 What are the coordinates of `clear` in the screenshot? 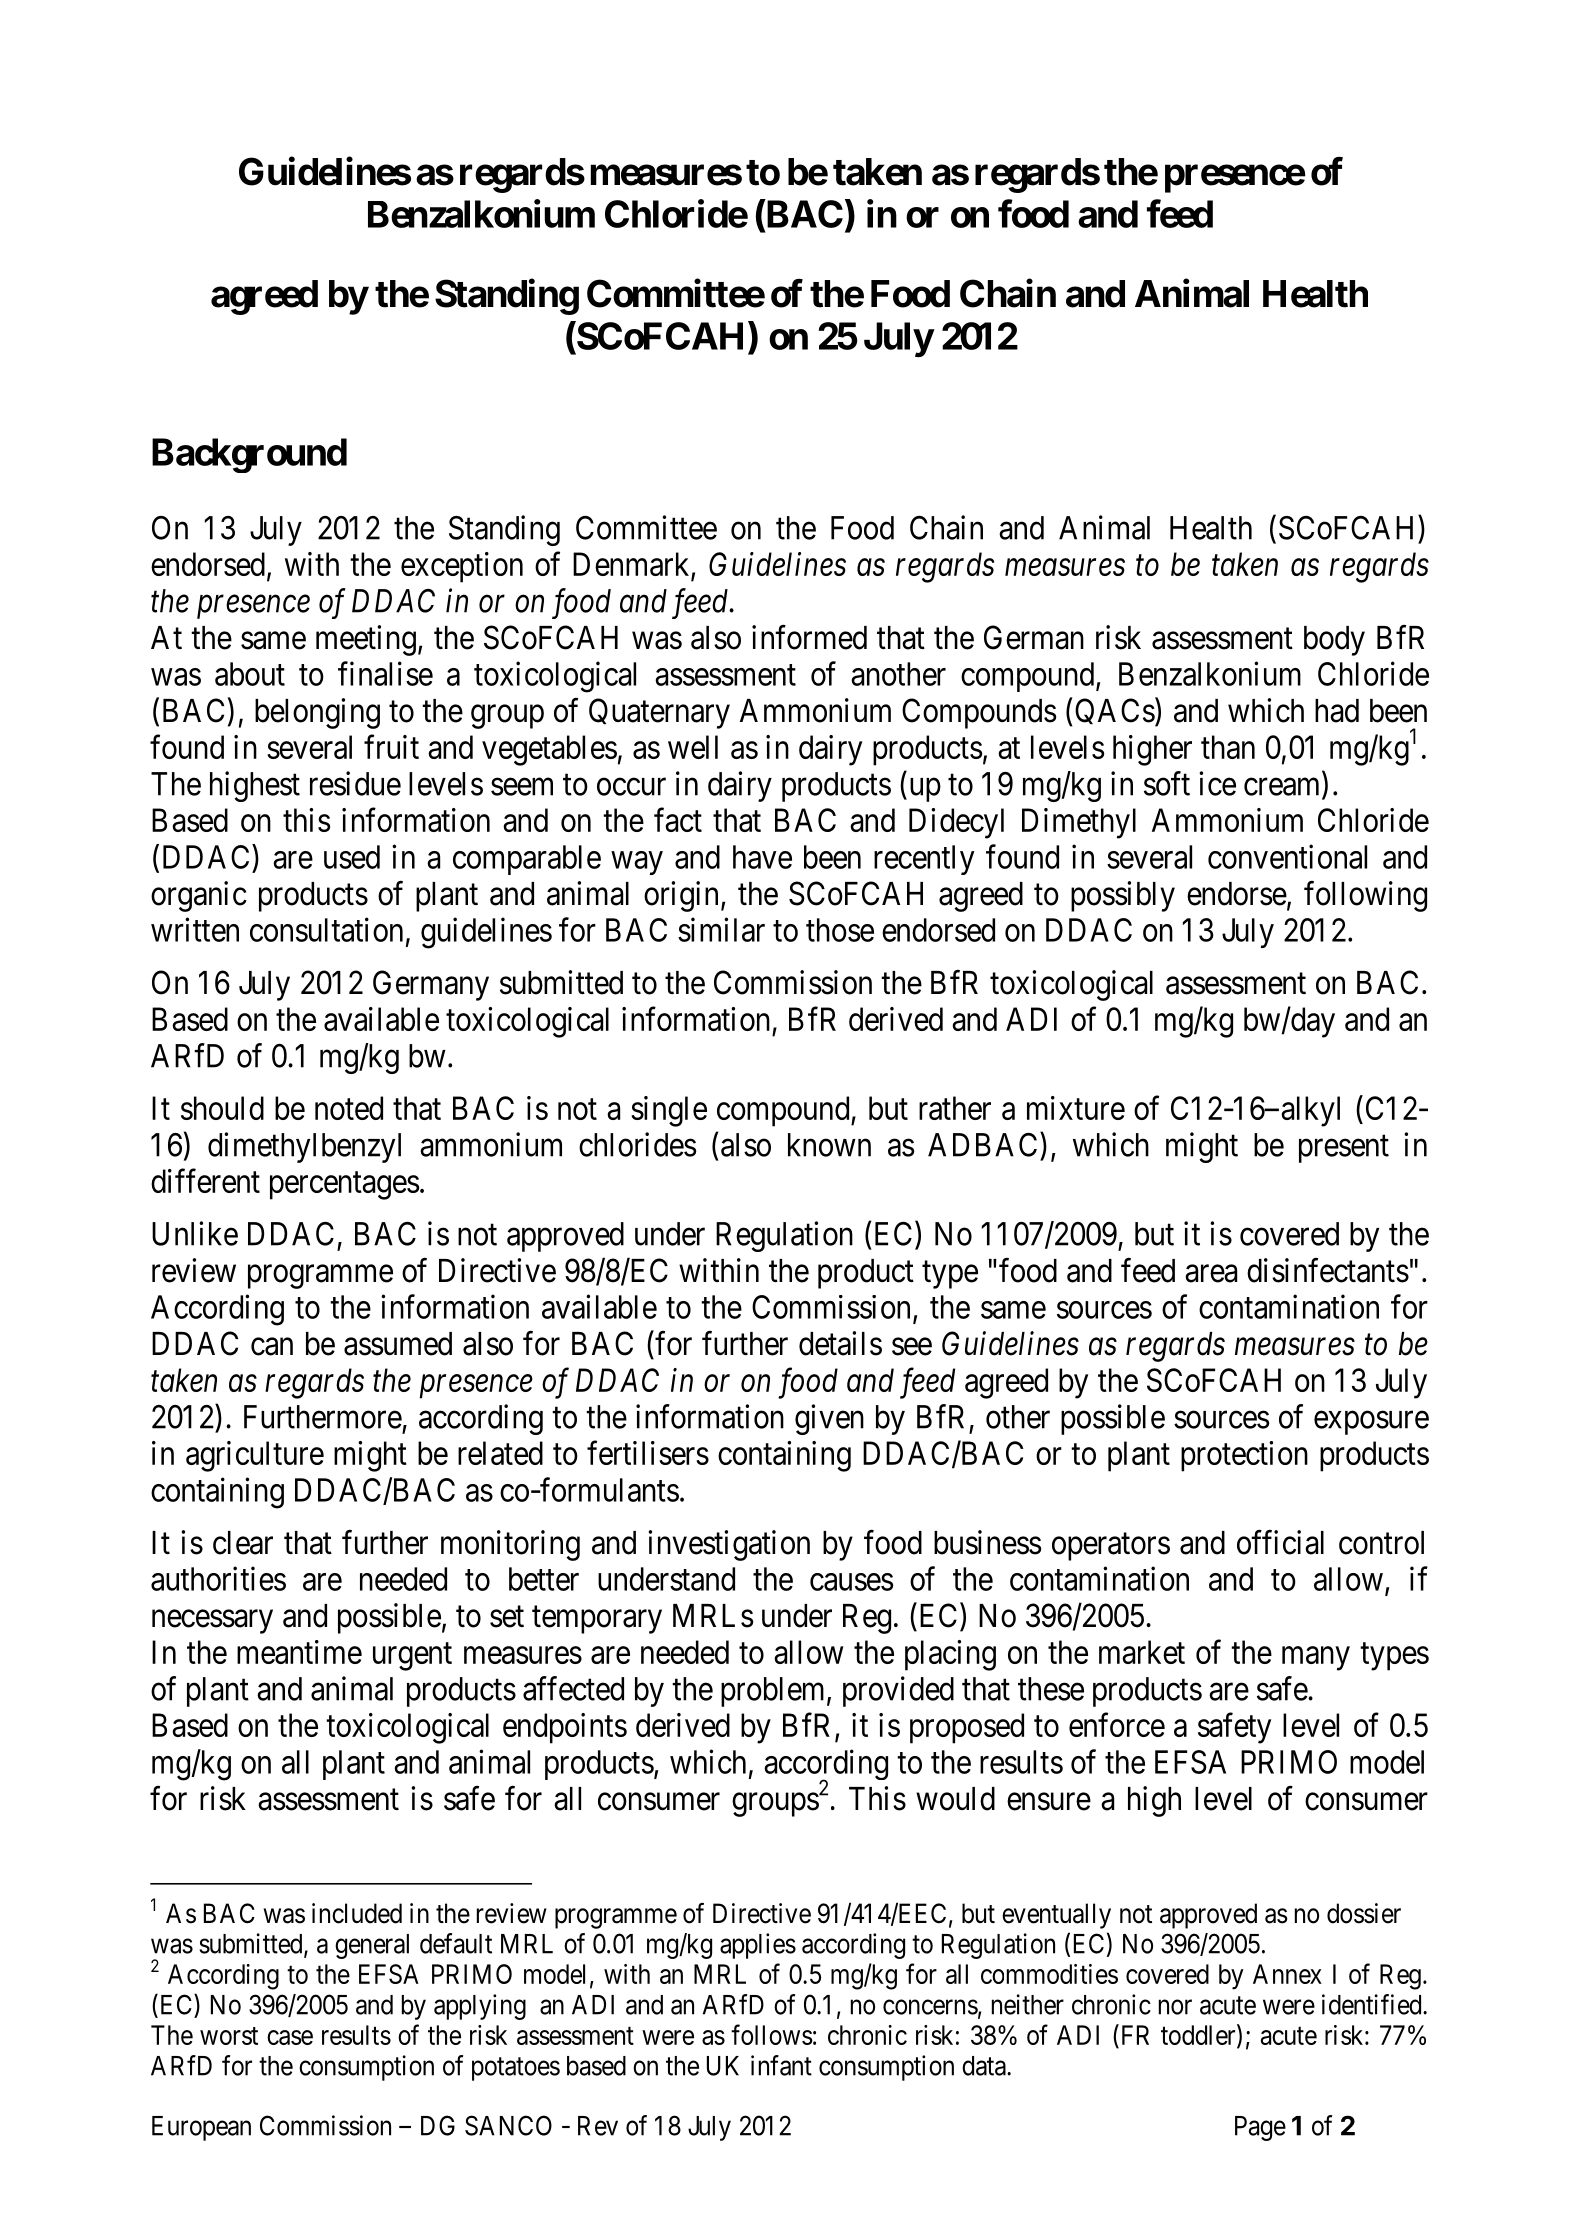 It's located at (243, 1543).
